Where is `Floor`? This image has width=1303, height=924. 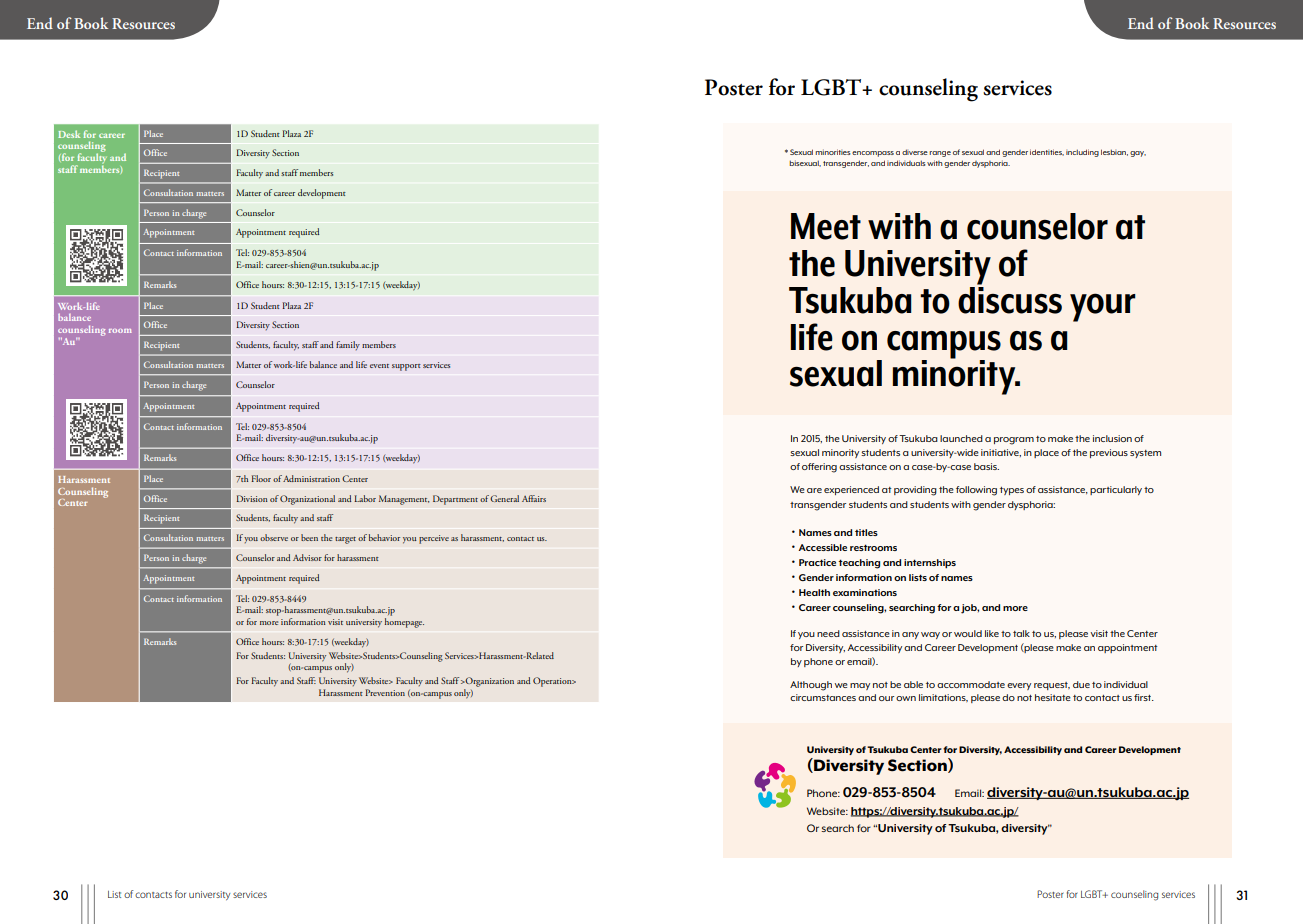
Floor is located at coordinates (261, 478).
